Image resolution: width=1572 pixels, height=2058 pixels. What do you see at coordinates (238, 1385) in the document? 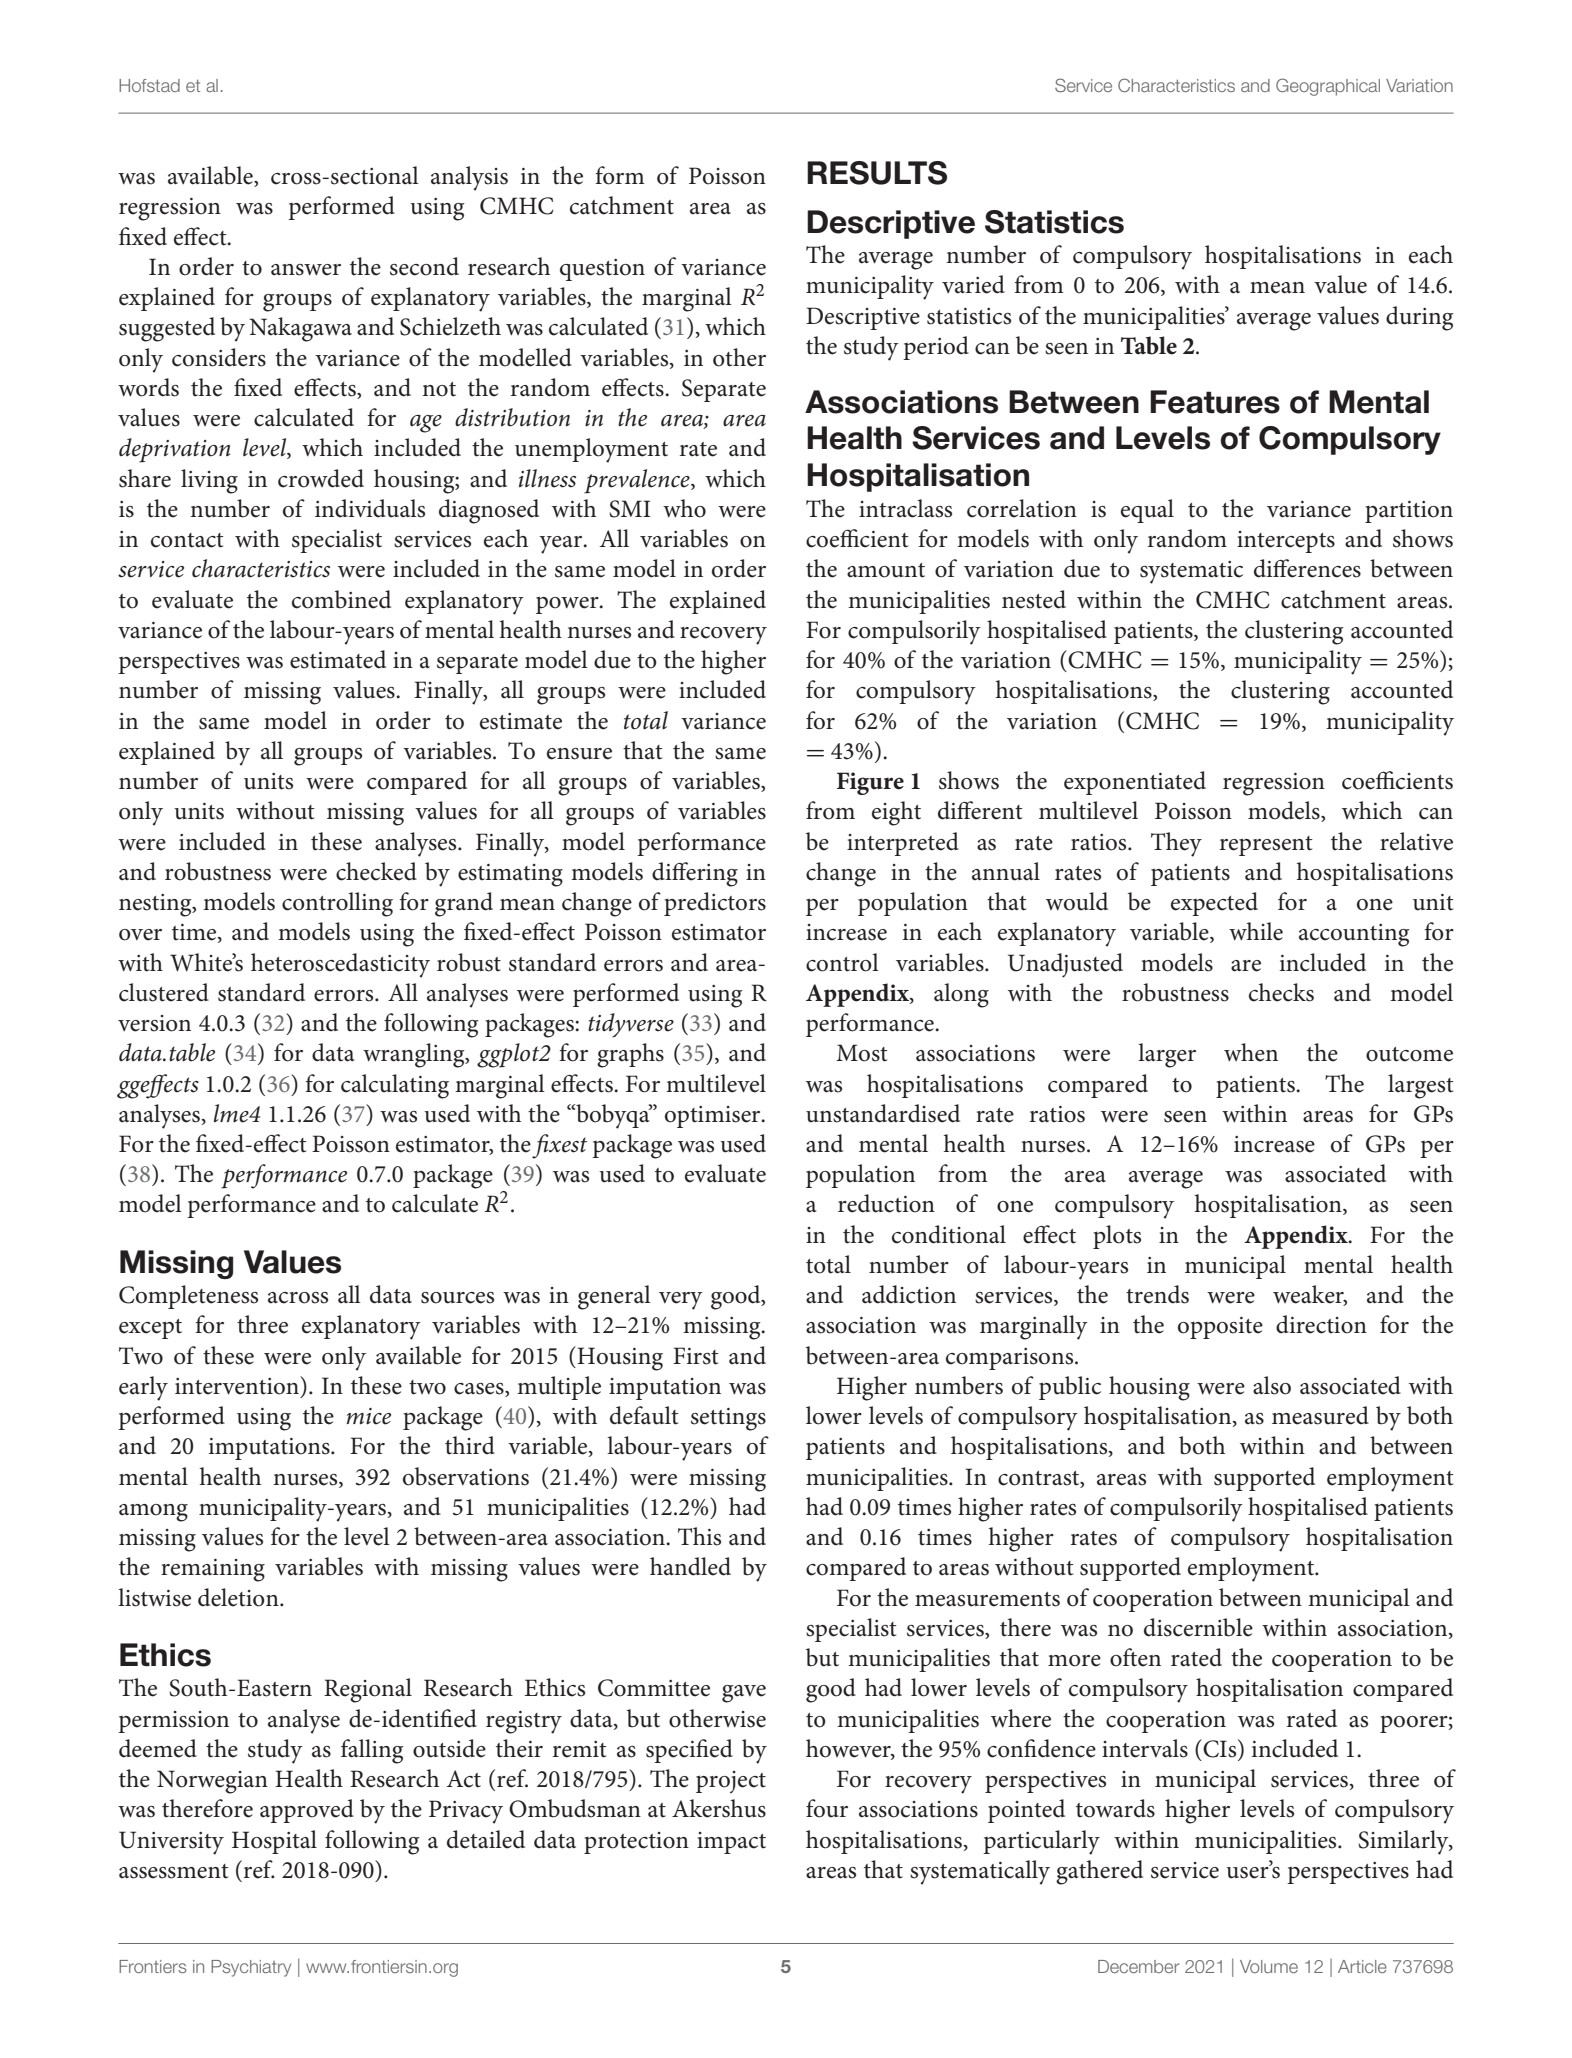
I see `intervention` at bounding box center [238, 1385].
